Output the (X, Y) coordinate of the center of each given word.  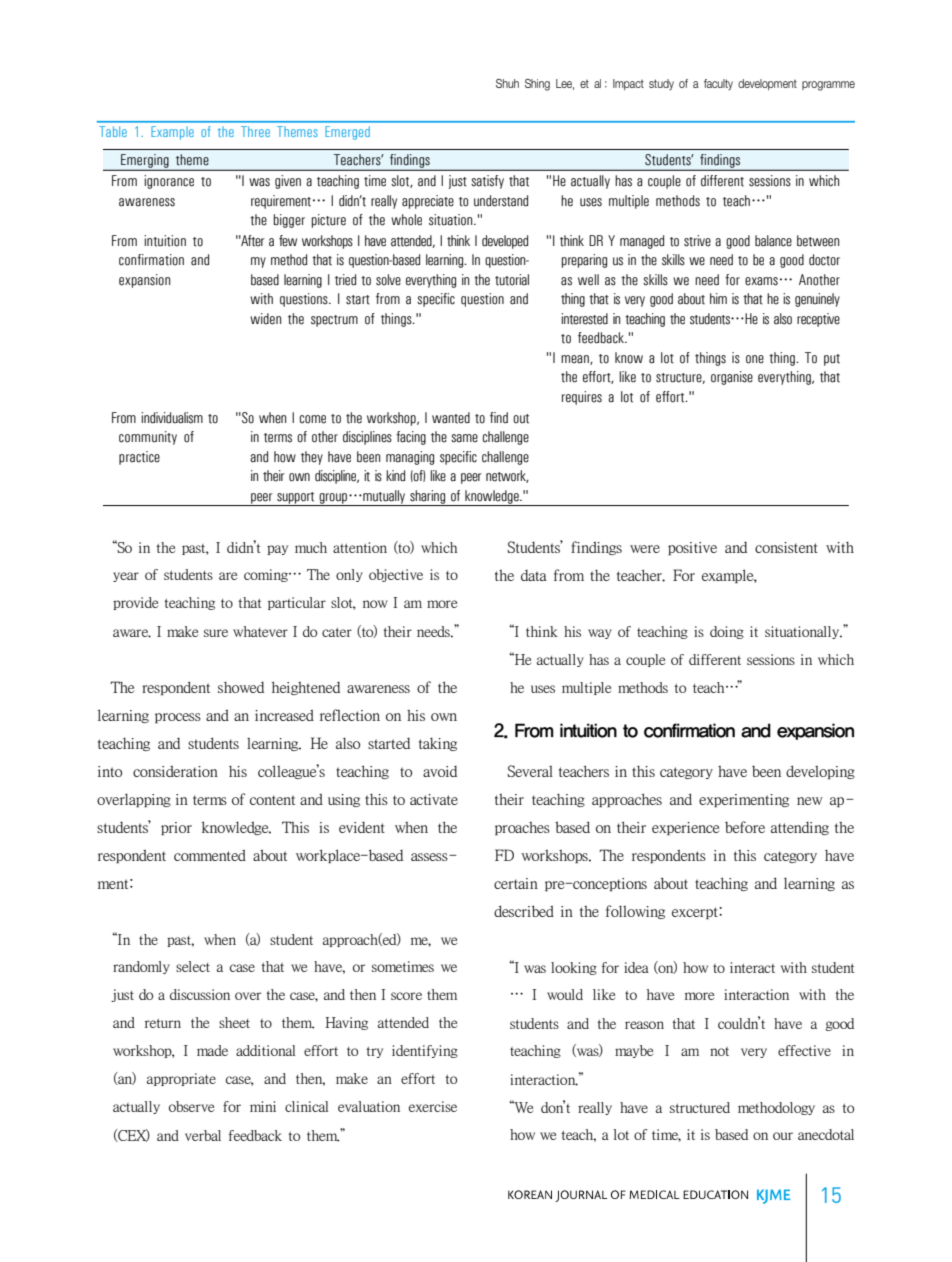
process (178, 718)
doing (727, 632)
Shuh (507, 83)
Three (255, 131)
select (193, 966)
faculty (718, 84)
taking (438, 744)
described (524, 911)
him (718, 298)
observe (191, 1106)
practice (139, 458)
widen (265, 319)
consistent (786, 547)
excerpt (696, 913)
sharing (428, 498)
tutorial (512, 280)
